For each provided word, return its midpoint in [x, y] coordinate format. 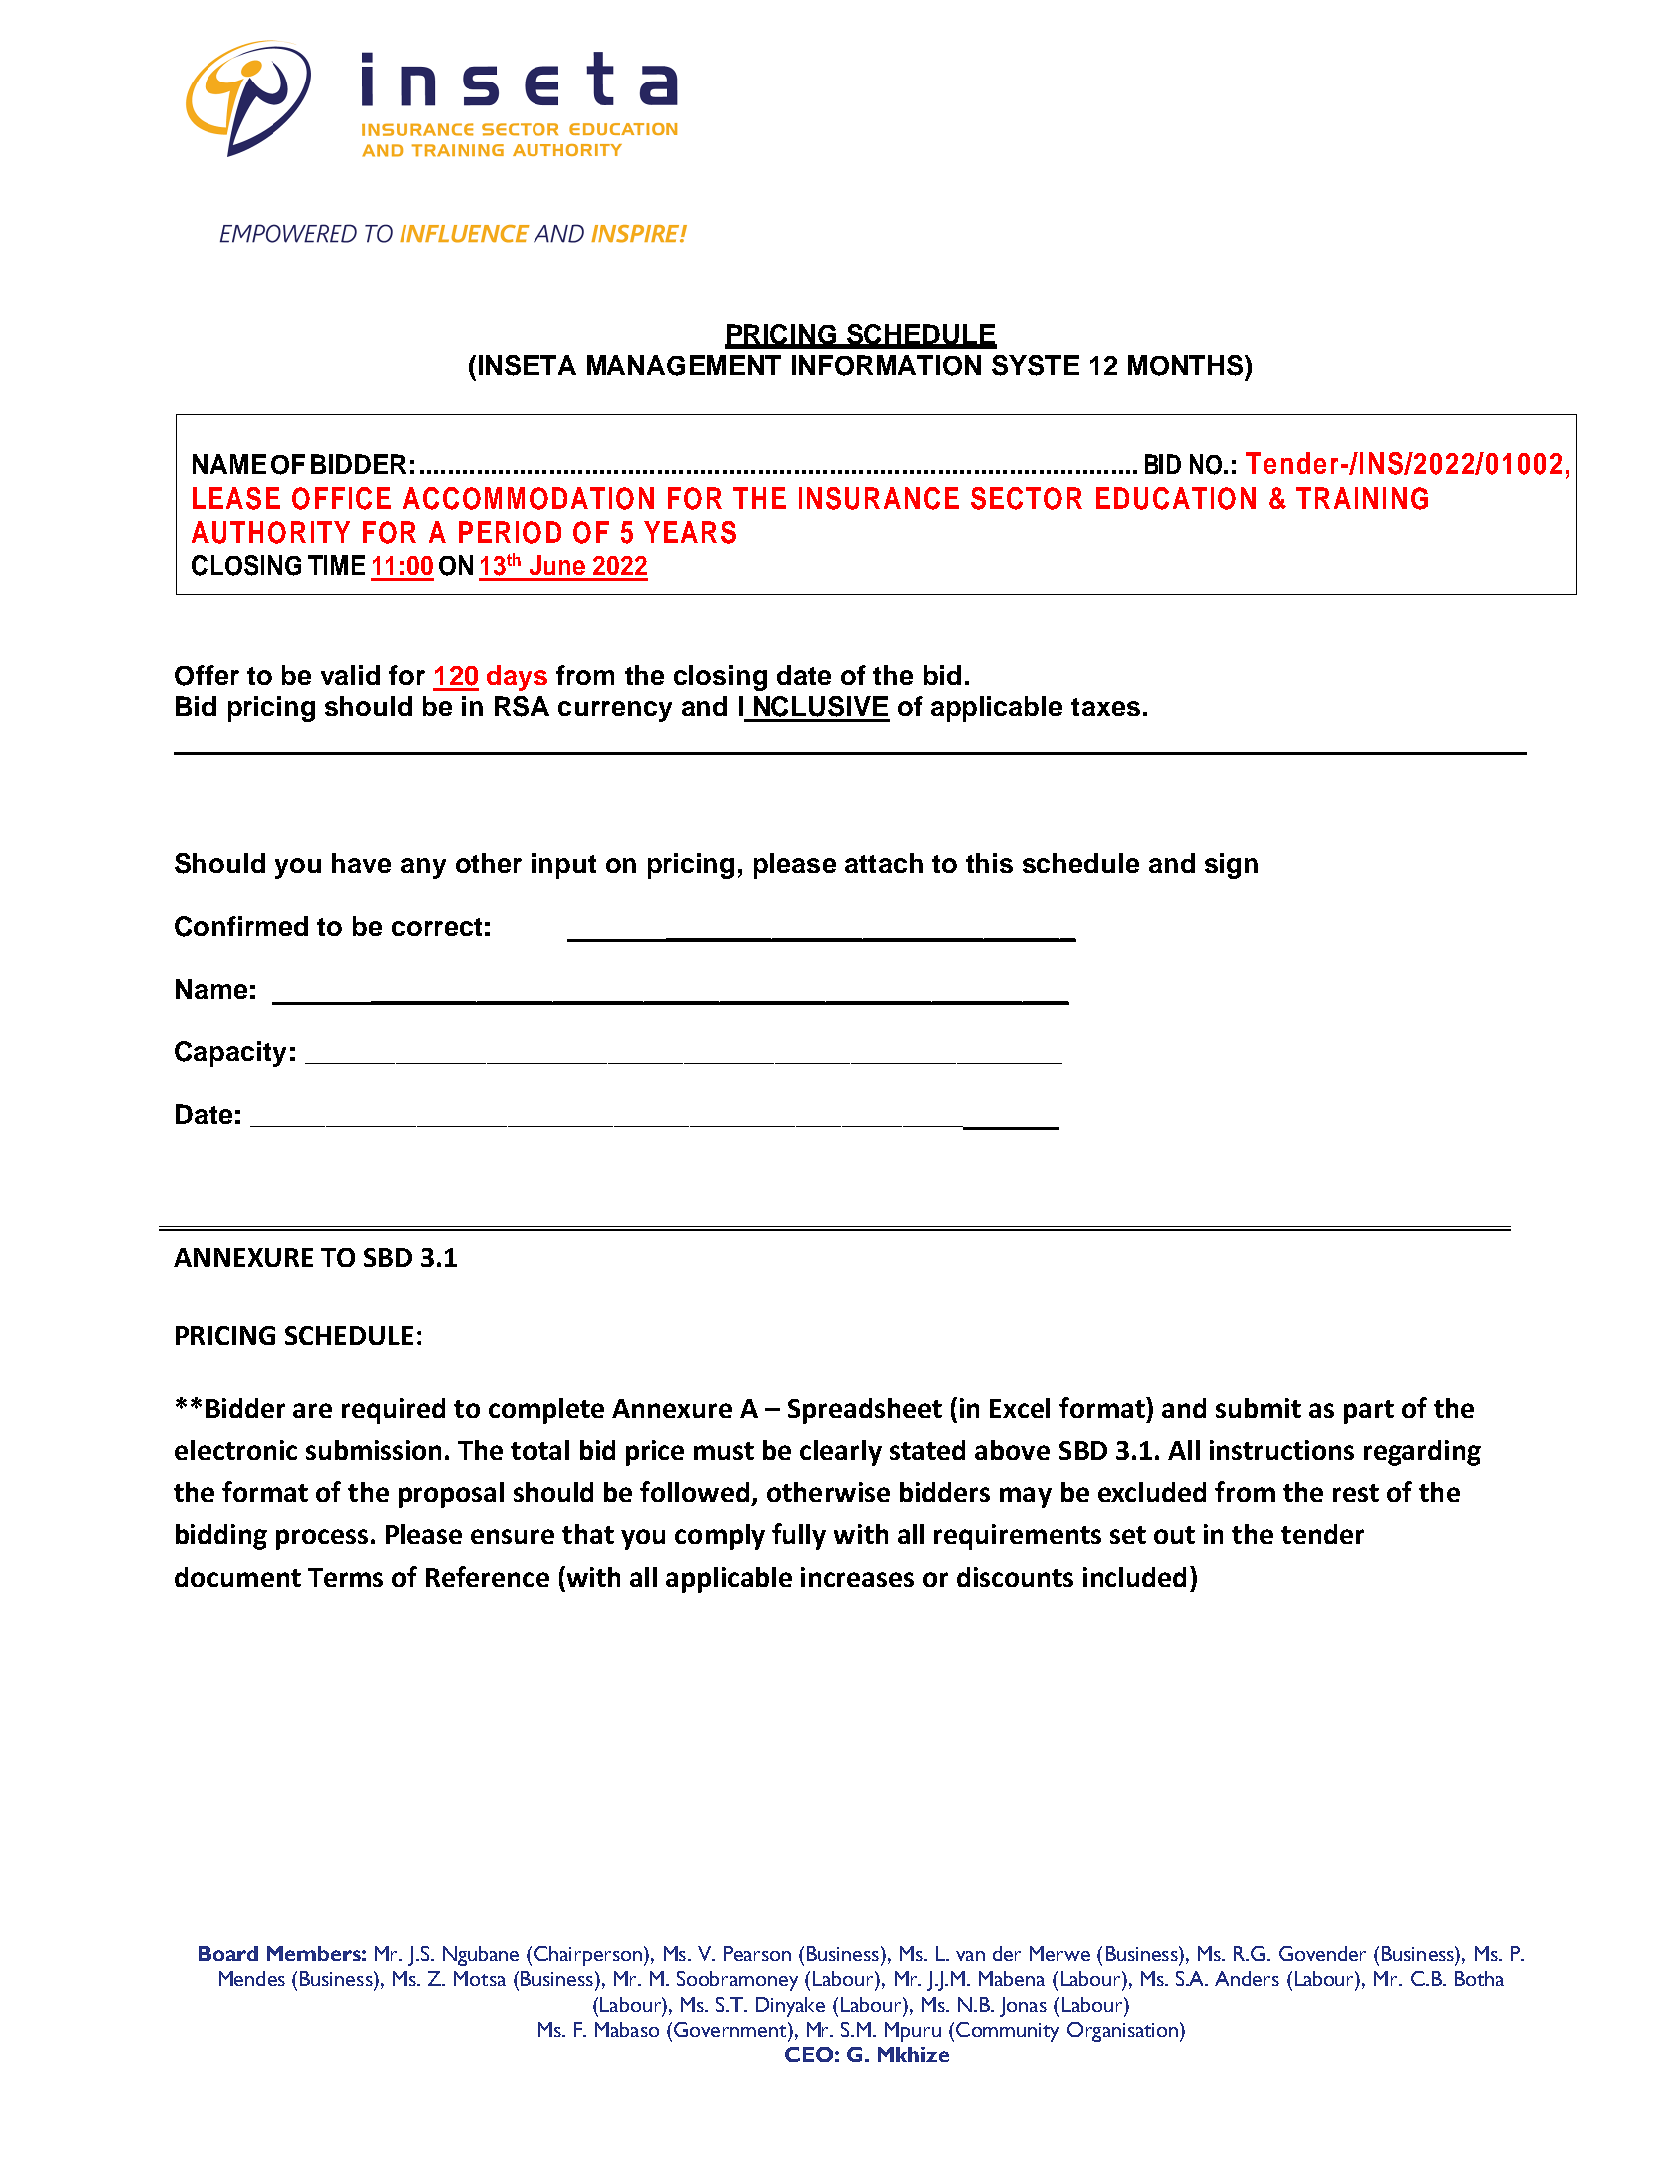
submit [1258, 1408]
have [361, 863]
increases [857, 1577]
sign [1231, 866]
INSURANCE [879, 498]
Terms [345, 1577]
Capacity [230, 1054]
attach [884, 863]
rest [1356, 1493]
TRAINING [1362, 498]
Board [228, 1953]
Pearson [757, 1953]
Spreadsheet [865, 1411]
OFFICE [341, 498]
